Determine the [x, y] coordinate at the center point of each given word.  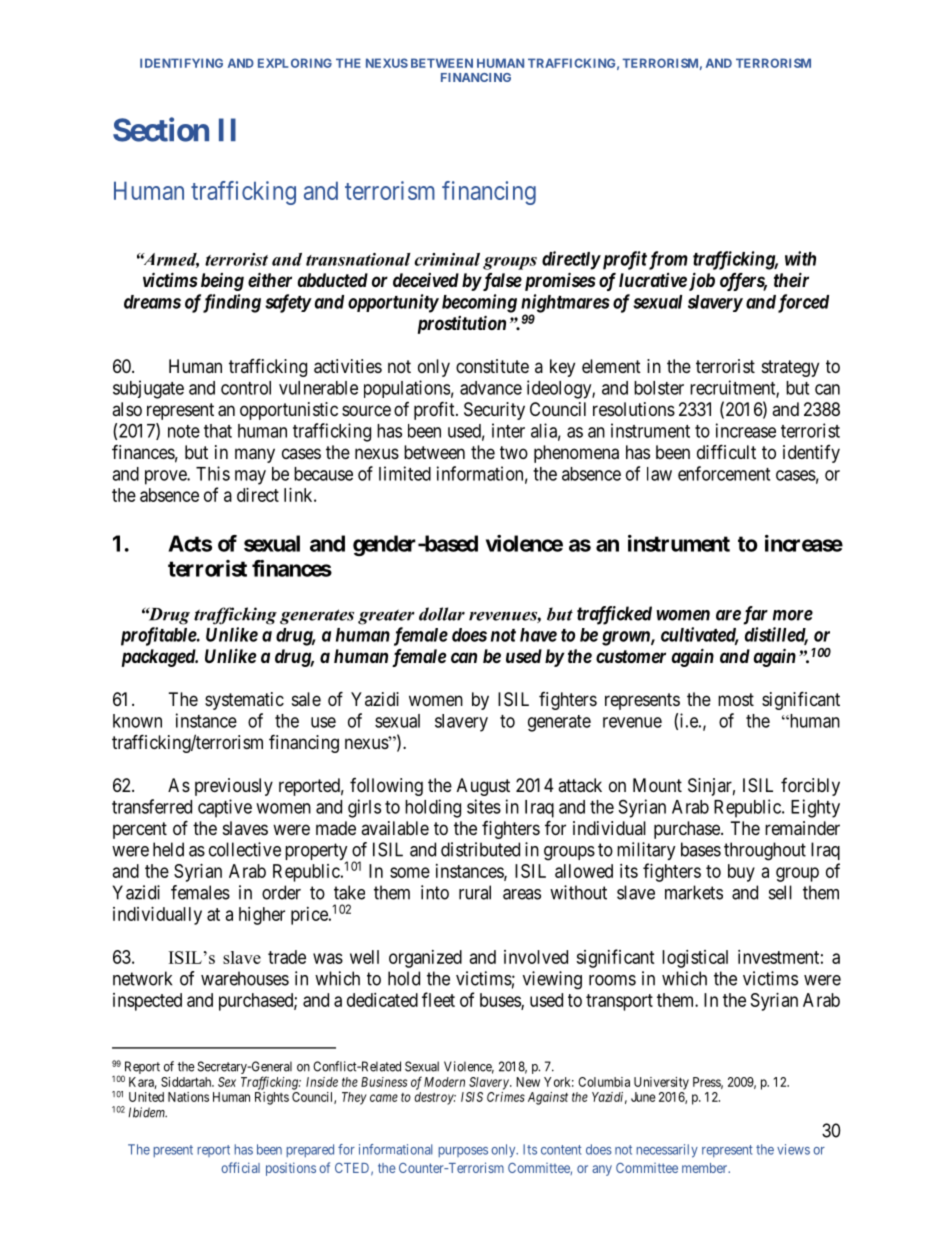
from [667, 260]
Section [161, 129]
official [240, 1167]
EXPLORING [295, 63]
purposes [463, 1152]
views [793, 1149]
